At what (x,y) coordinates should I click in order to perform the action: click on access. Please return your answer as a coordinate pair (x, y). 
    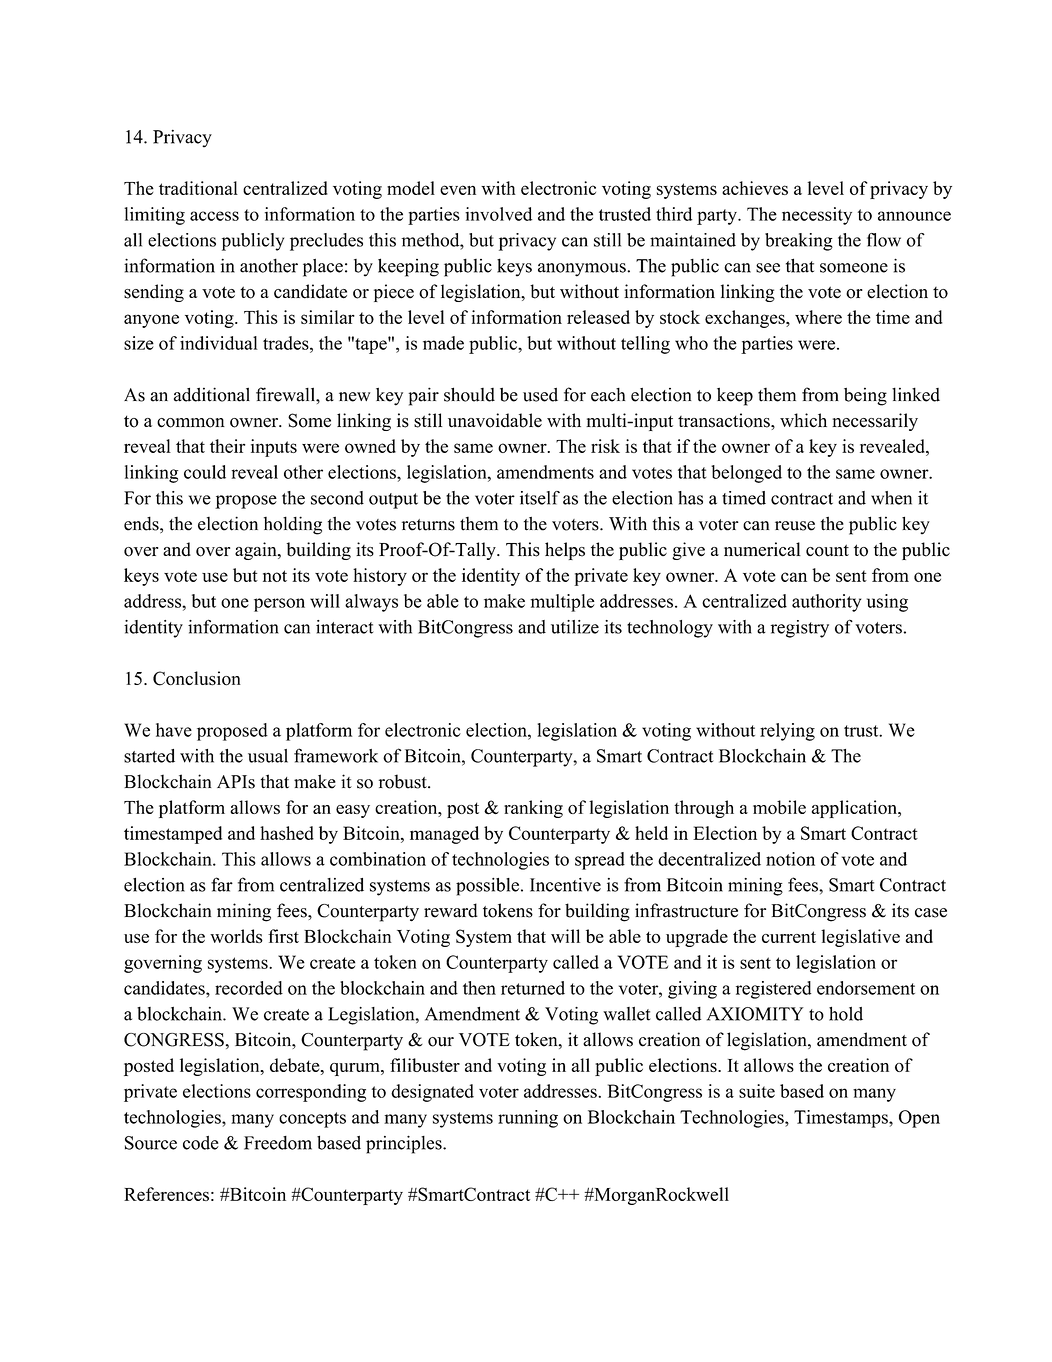
    Looking at the image, I should click on (214, 216).
